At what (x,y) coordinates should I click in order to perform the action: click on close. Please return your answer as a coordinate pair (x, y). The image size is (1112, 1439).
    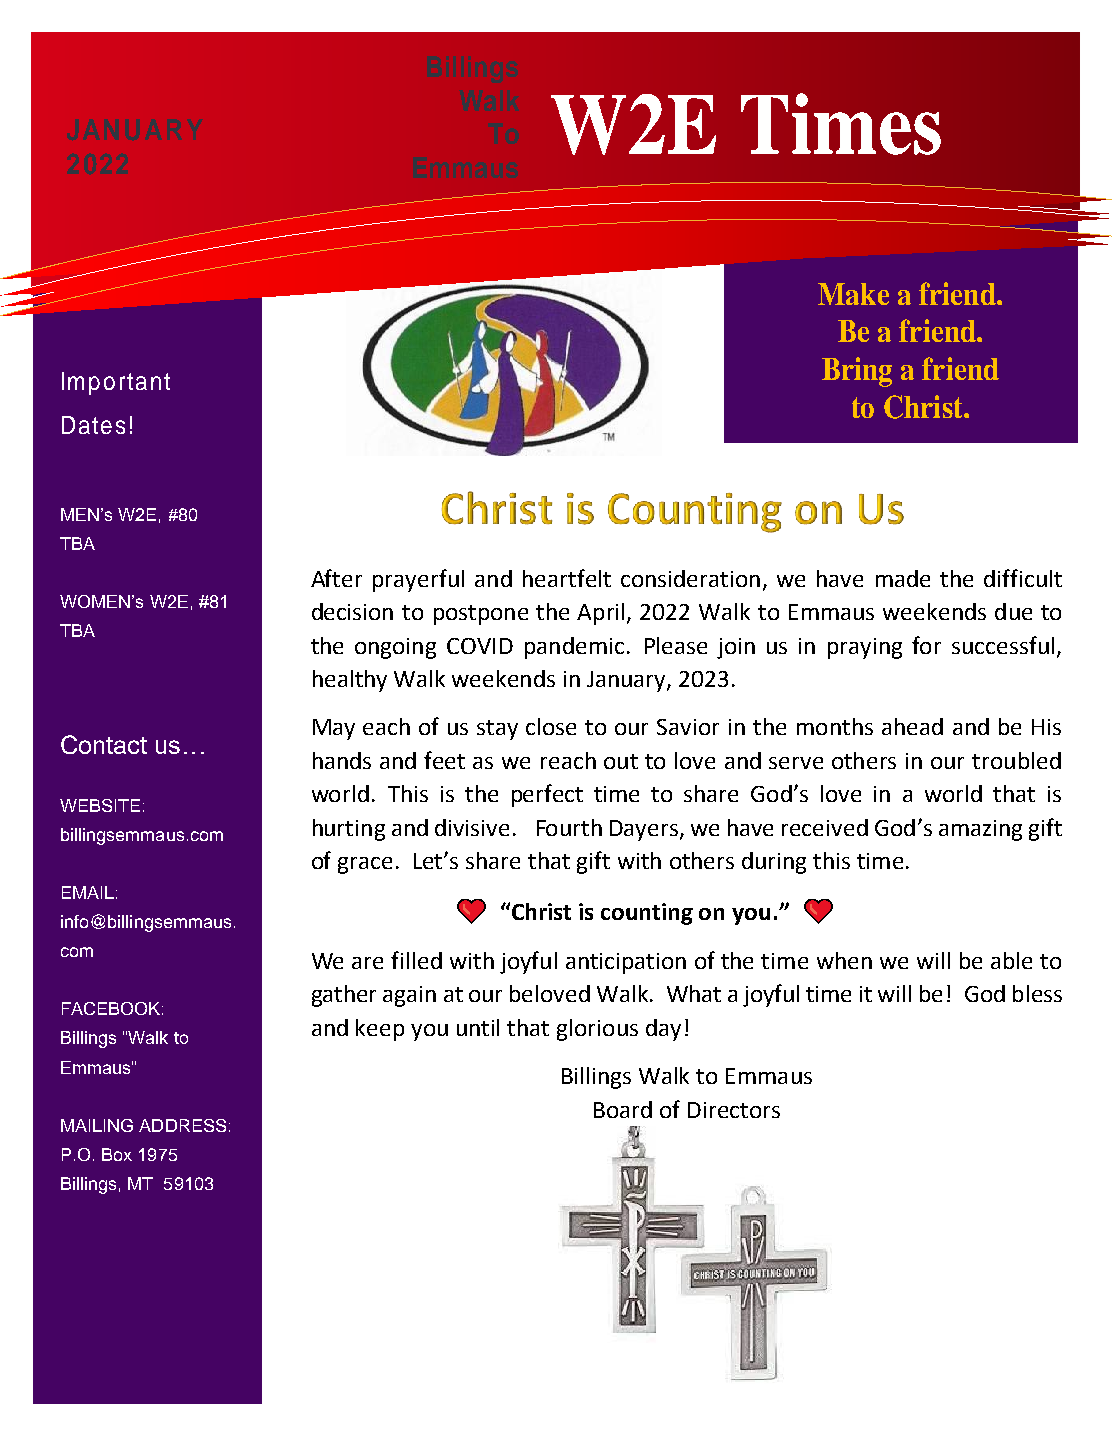
    Looking at the image, I should click on (551, 726).
